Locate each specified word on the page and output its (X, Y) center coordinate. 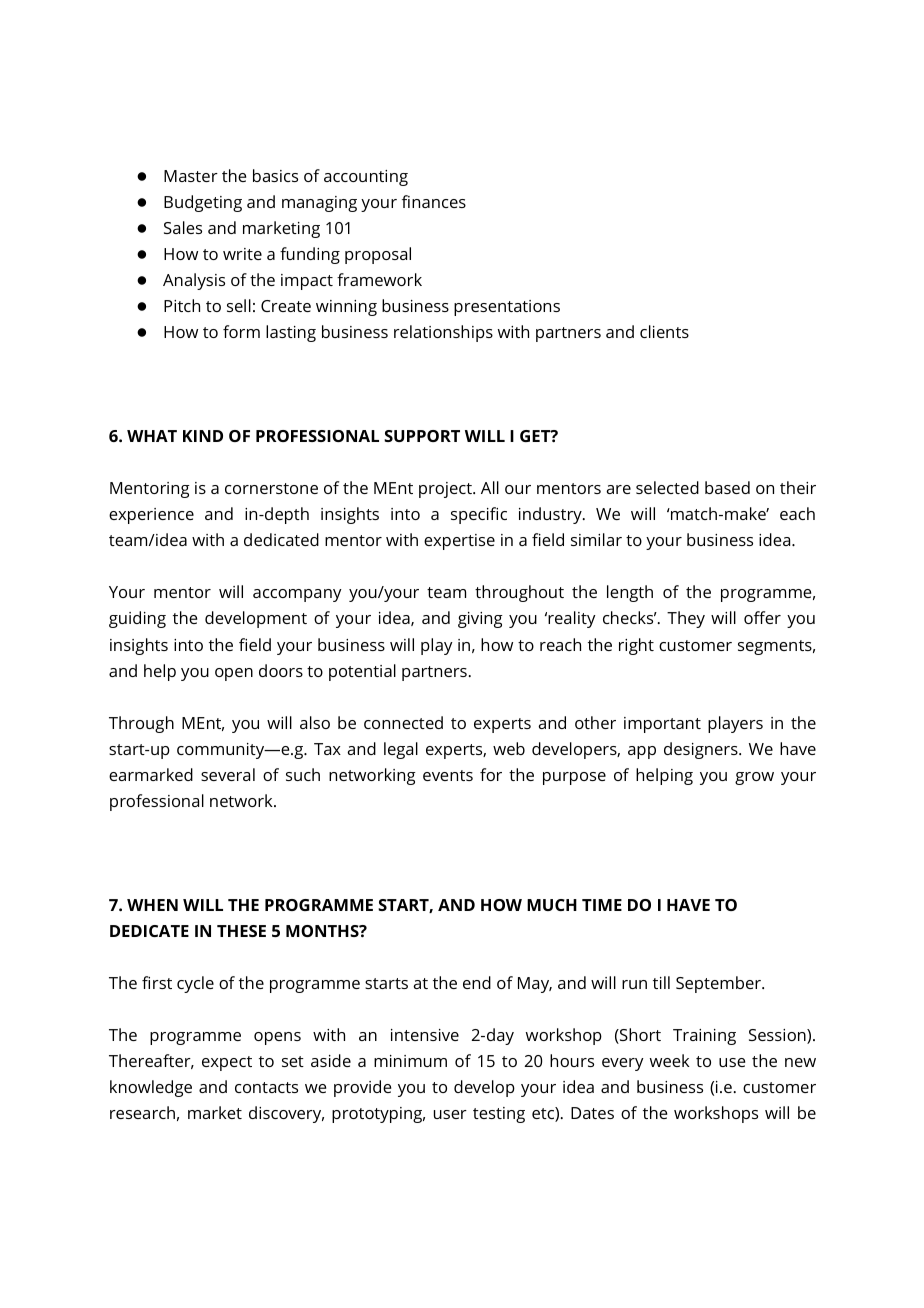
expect (227, 1063)
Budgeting (203, 203)
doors (281, 670)
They (686, 619)
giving (480, 620)
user (450, 1114)
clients (664, 331)
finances (434, 201)
